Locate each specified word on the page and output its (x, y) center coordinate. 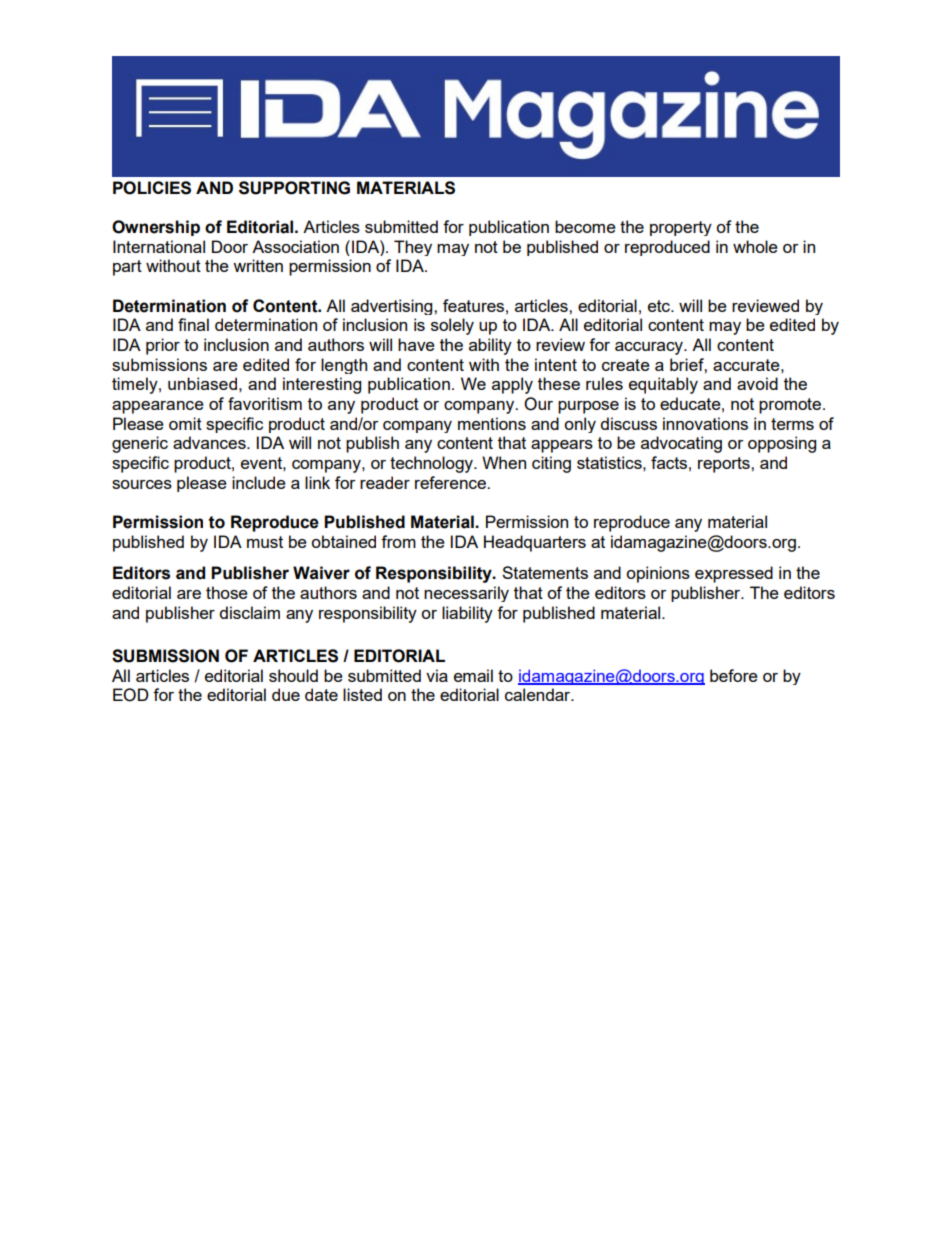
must (265, 542)
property (681, 228)
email (473, 675)
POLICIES (152, 188)
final (193, 324)
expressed (734, 574)
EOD (131, 695)
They (413, 248)
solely (452, 326)
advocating (681, 444)
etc (660, 306)
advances (210, 442)
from (398, 541)
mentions (492, 423)
